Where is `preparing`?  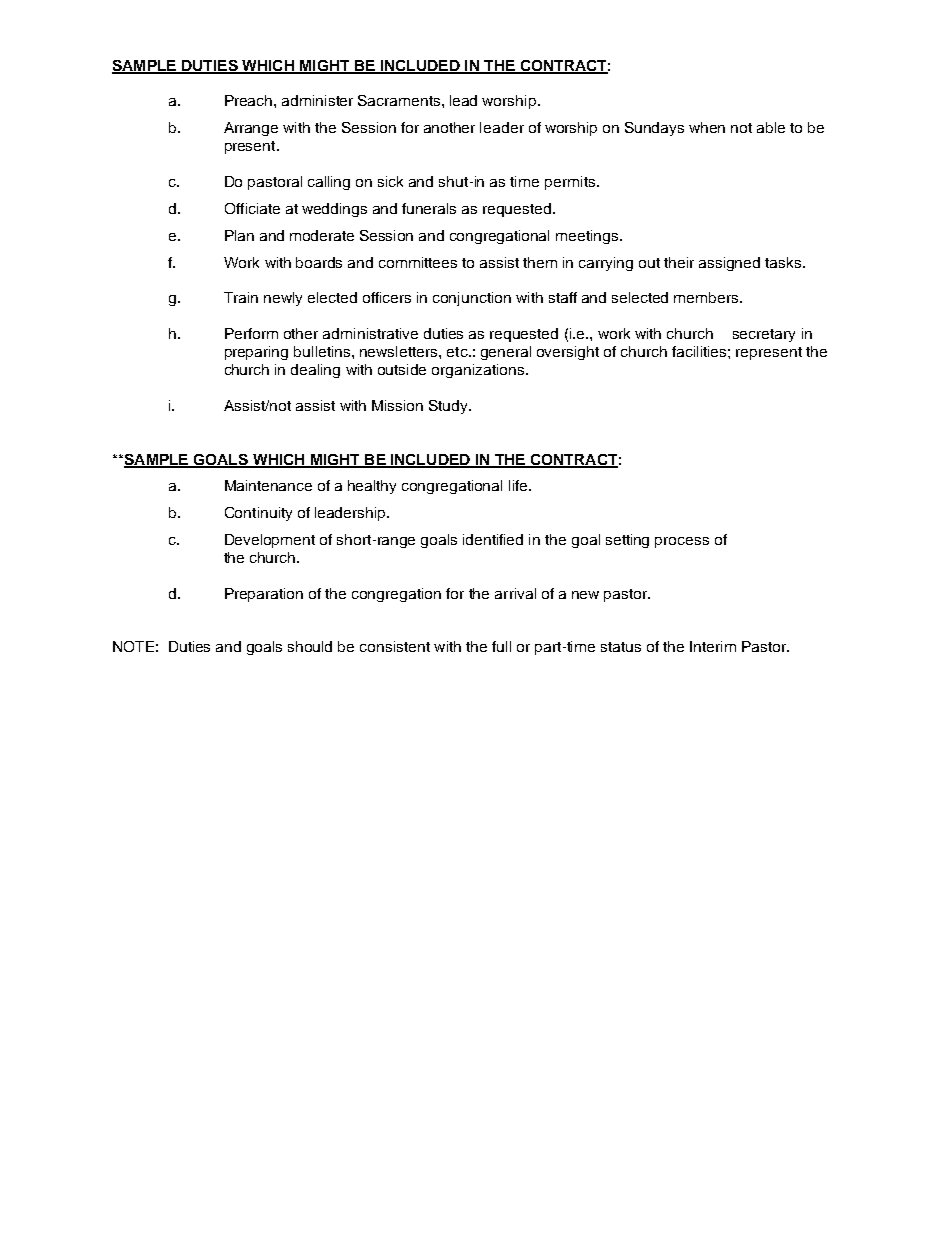
preparing is located at coordinates (256, 353).
